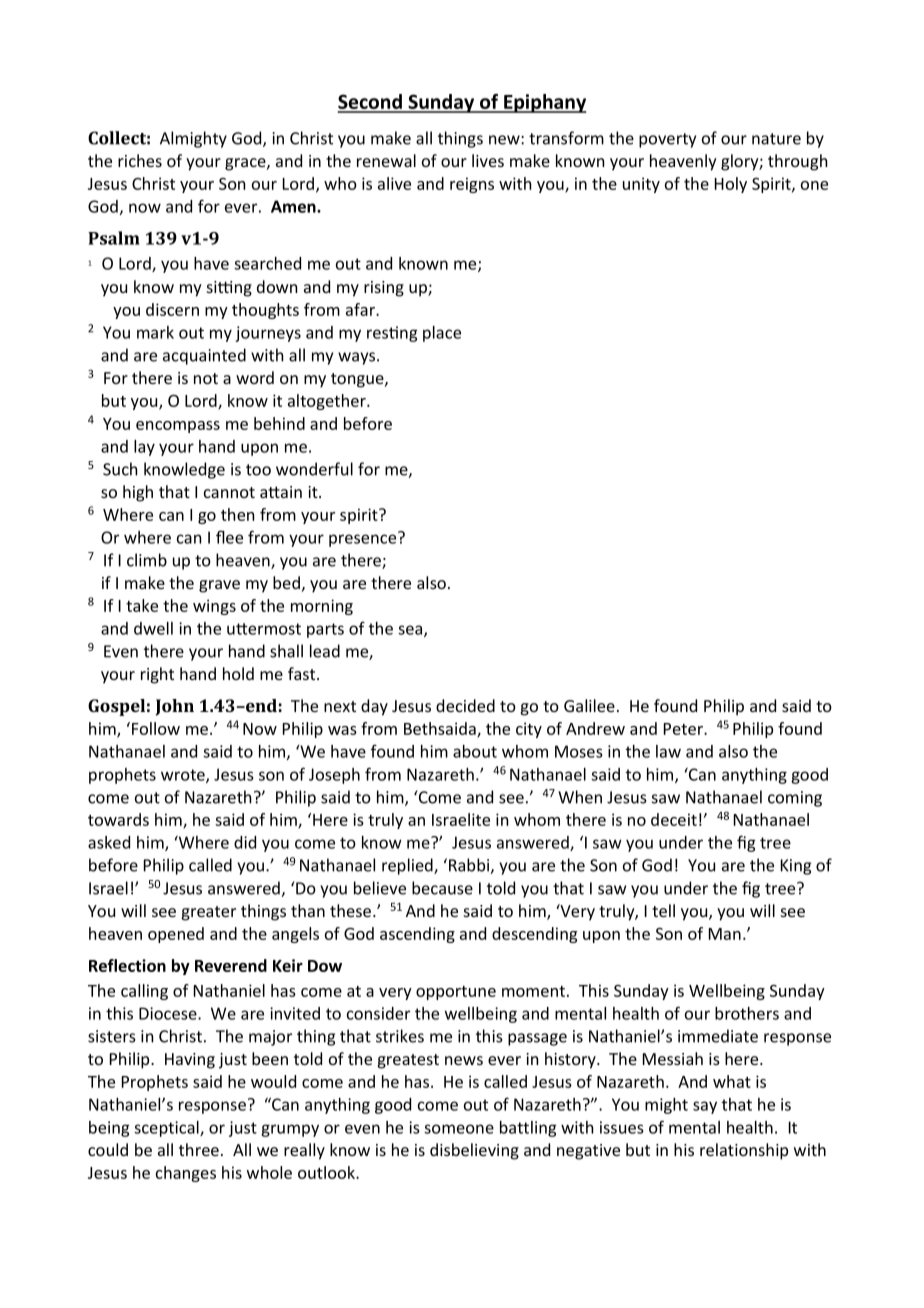  I want to click on acquainted, so click(204, 356).
